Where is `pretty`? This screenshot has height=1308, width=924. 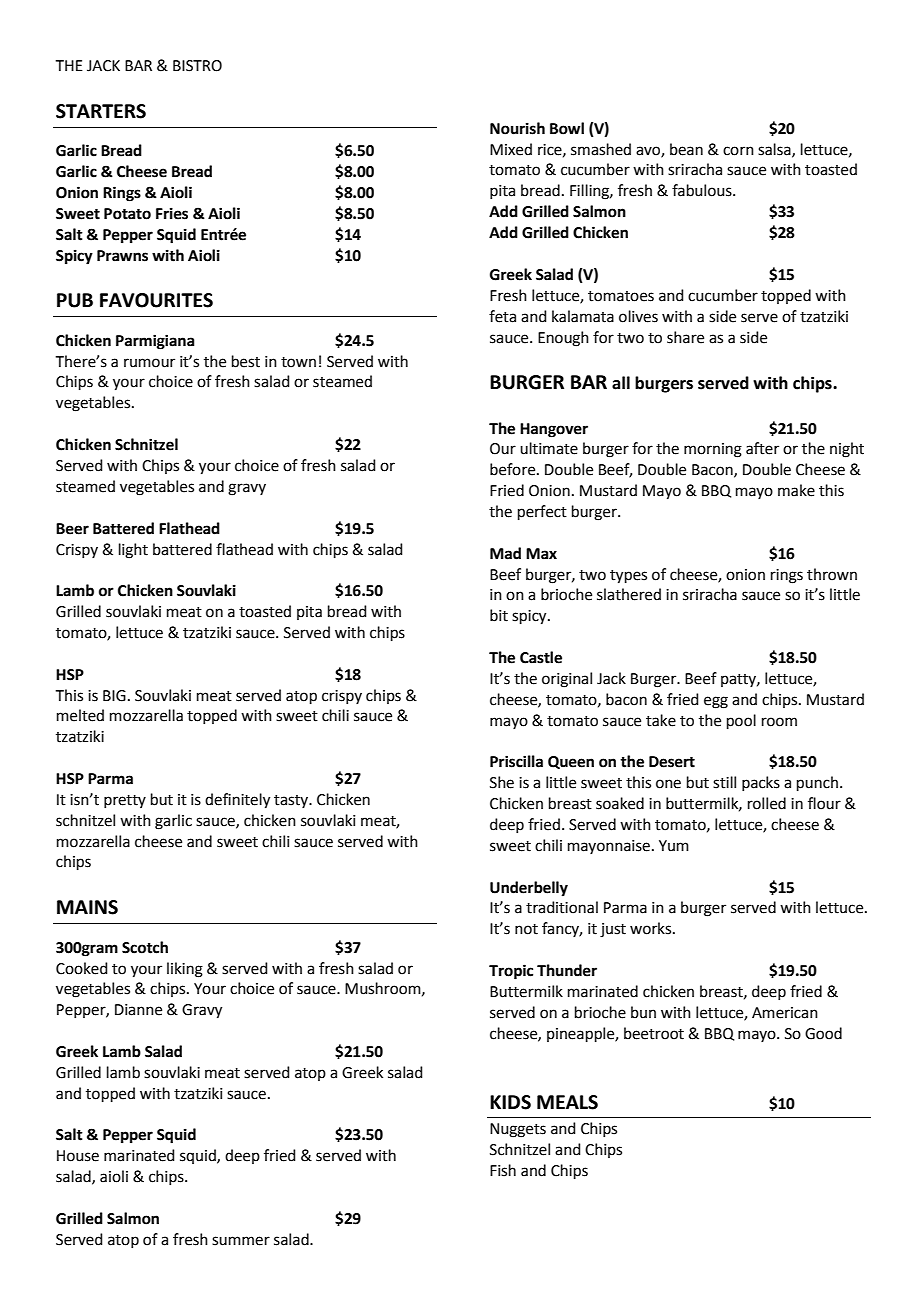
pretty is located at coordinates (125, 801).
